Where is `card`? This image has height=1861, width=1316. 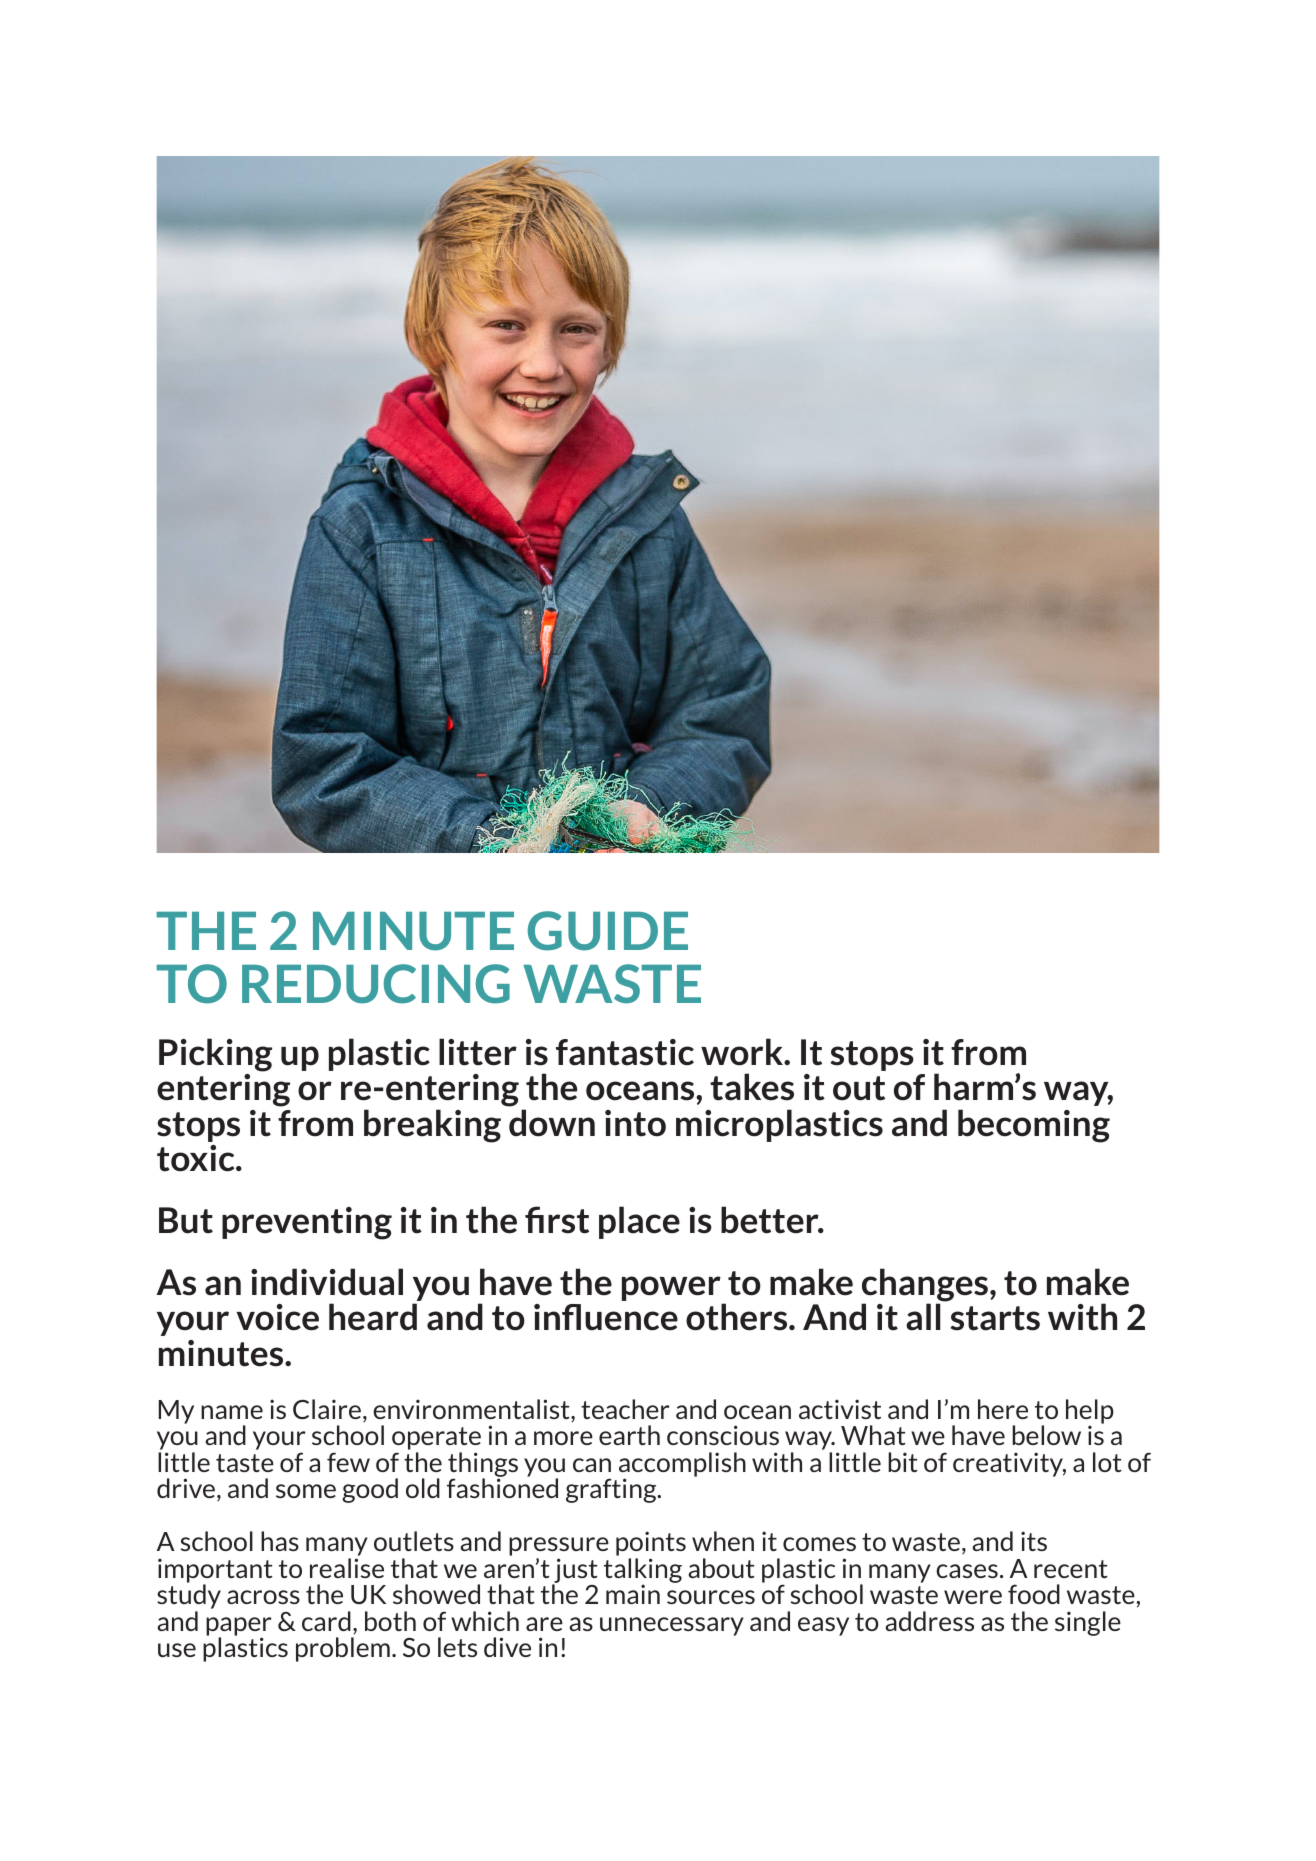
card is located at coordinates (326, 1621).
